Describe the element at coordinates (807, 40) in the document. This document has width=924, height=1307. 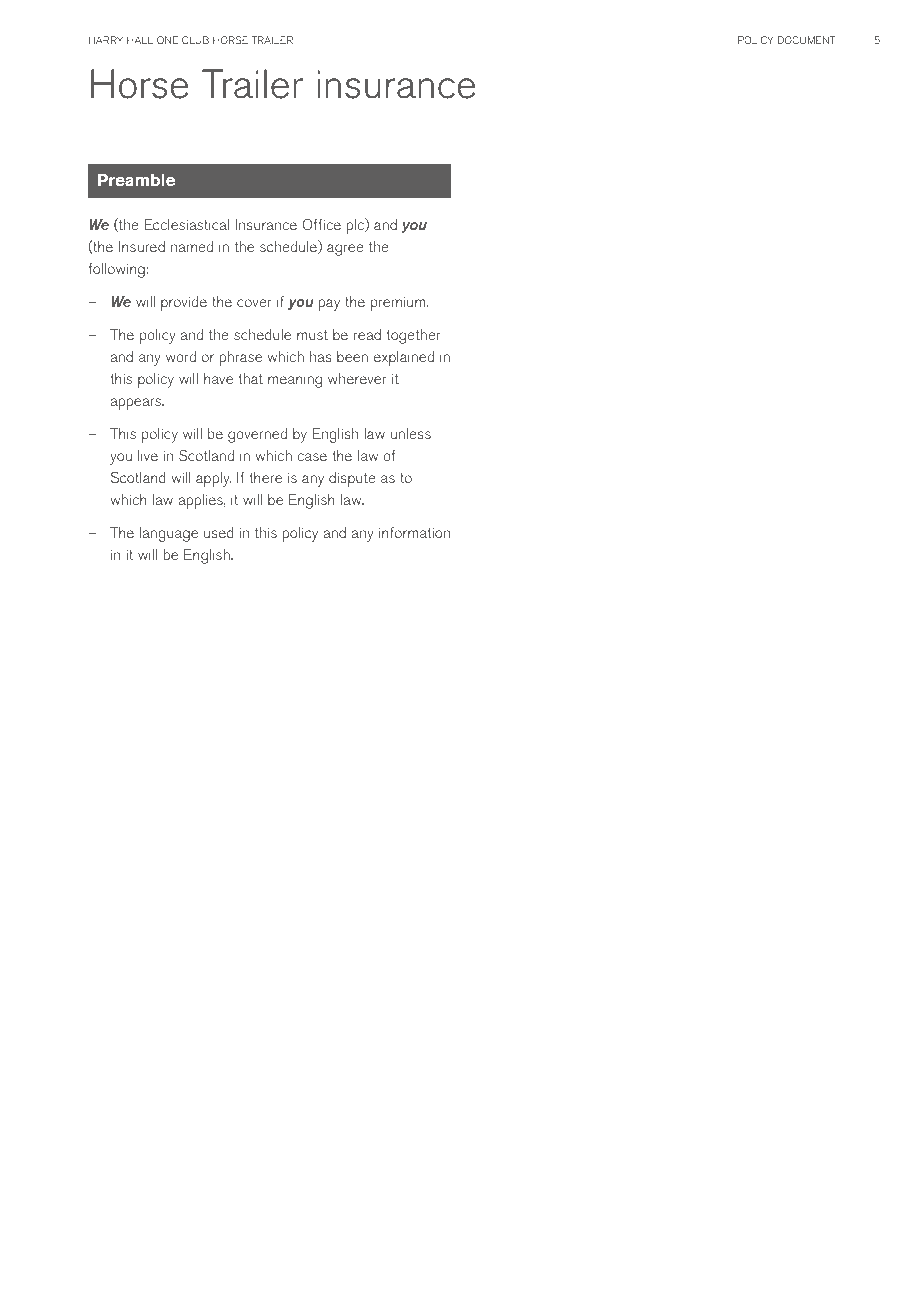
I see `DOCUMENT` at that location.
